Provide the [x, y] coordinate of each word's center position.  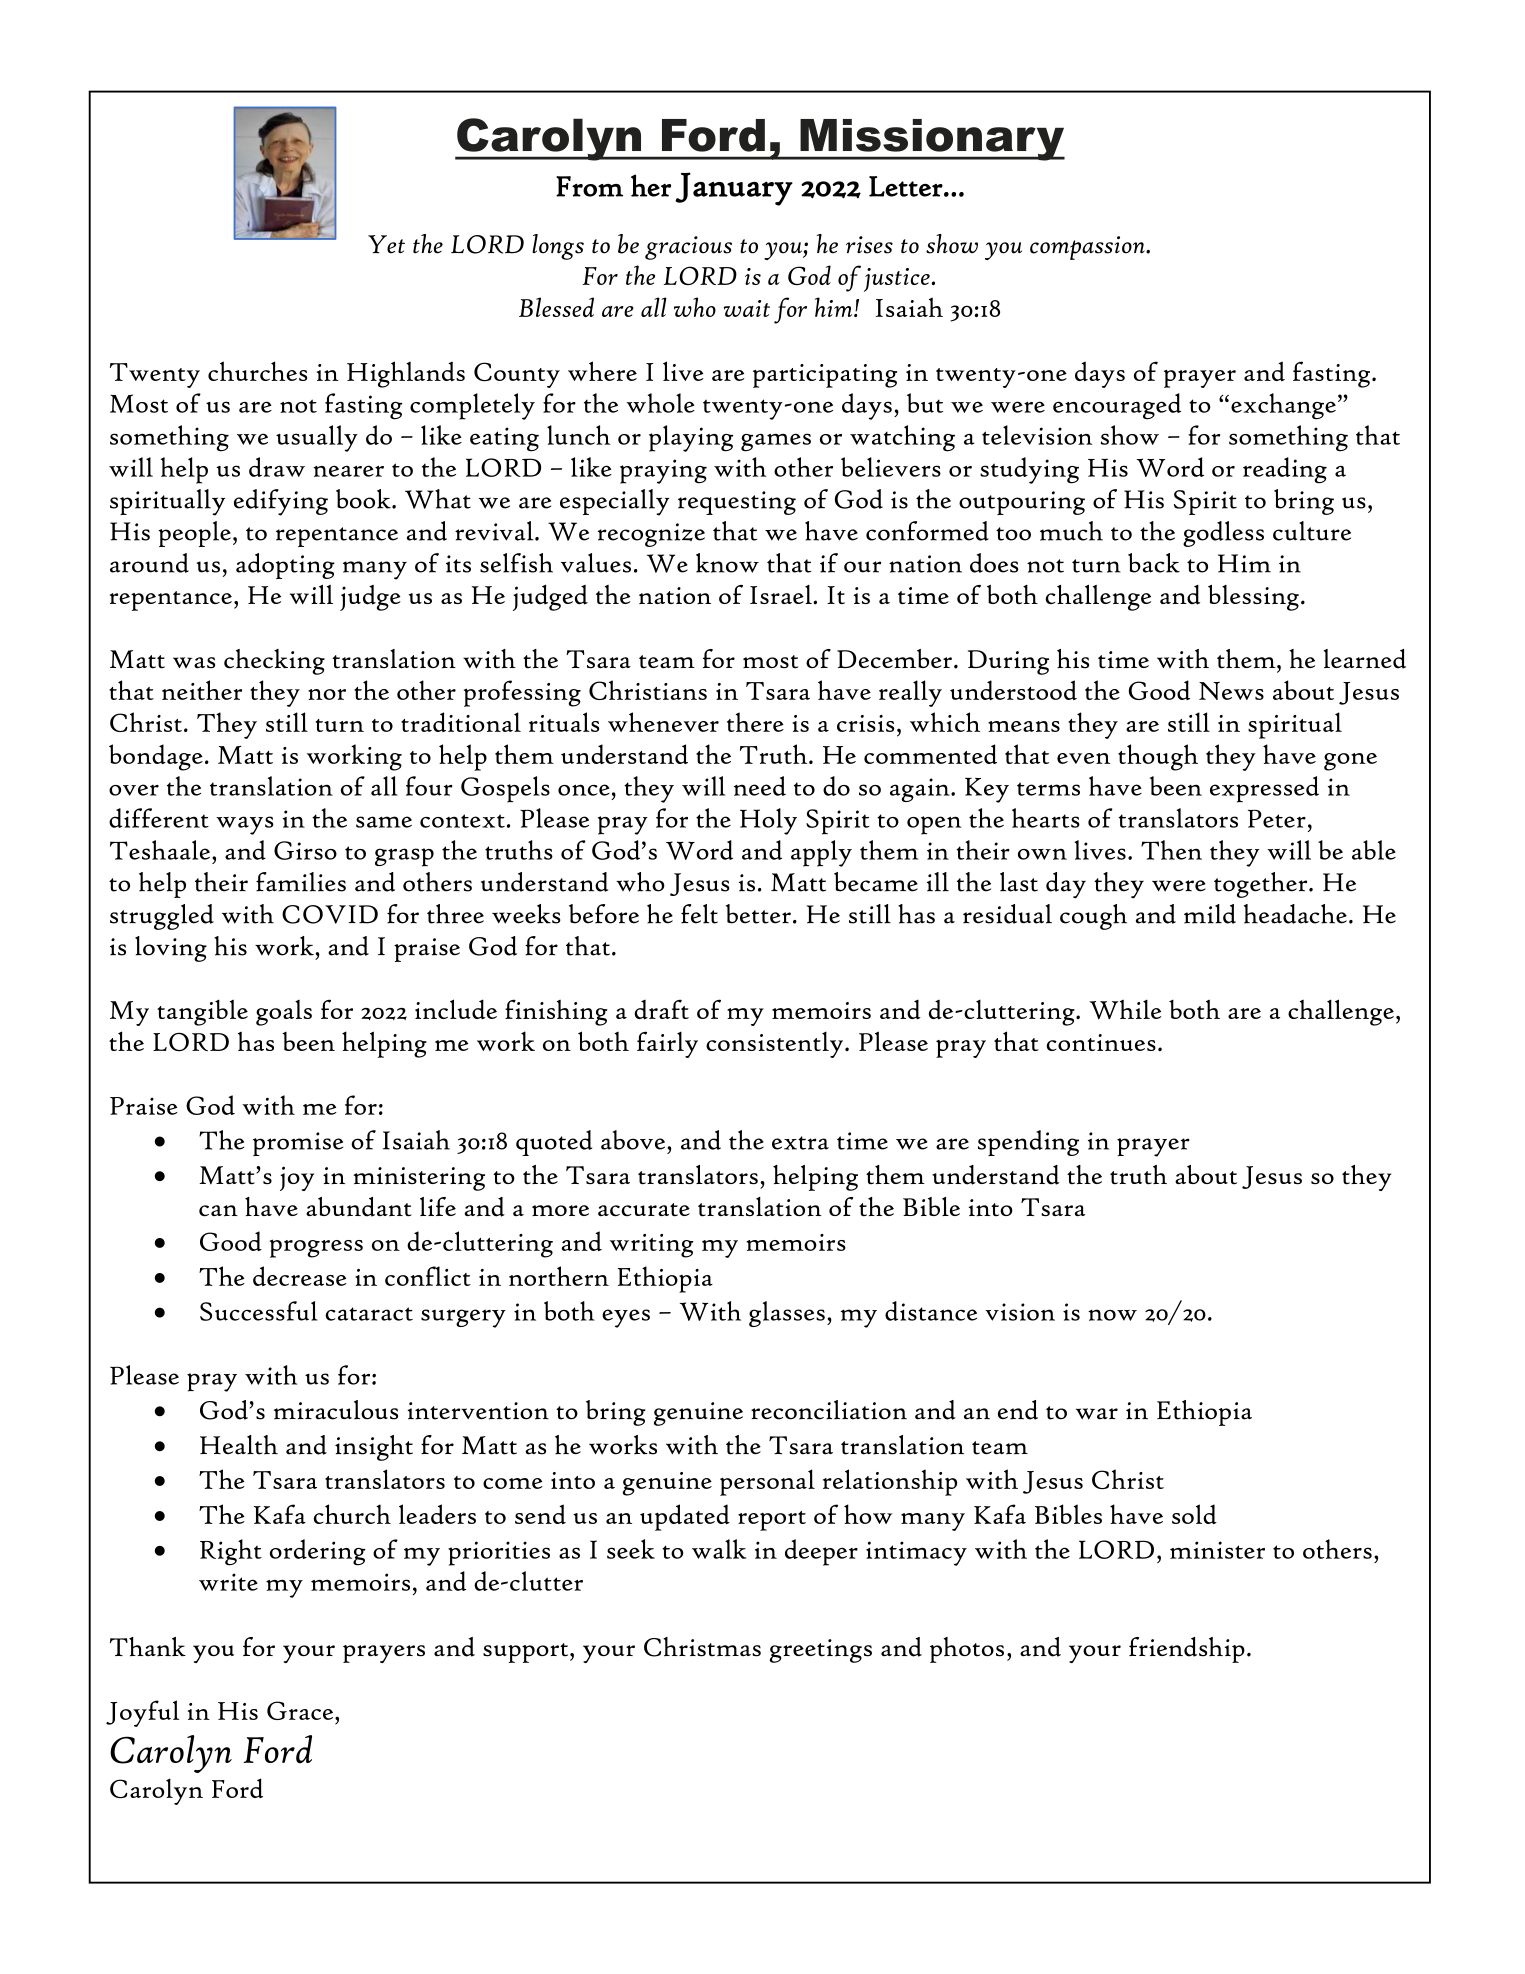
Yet [386, 244]
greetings [821, 1651]
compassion [1088, 248]
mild [1210, 914]
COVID [330, 914]
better [758, 914]
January [734, 189]
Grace [301, 1710]
